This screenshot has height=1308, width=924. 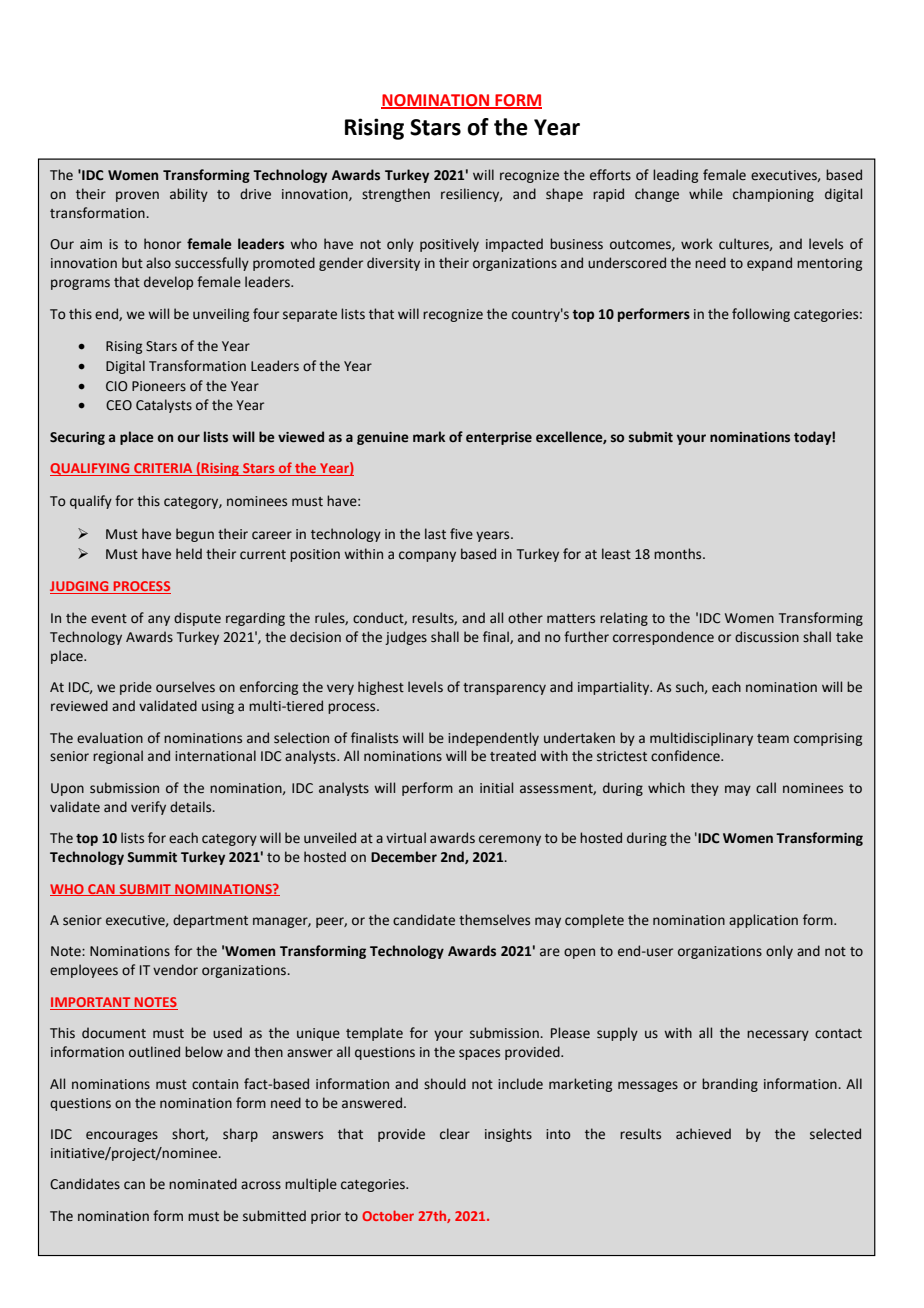 What do you see at coordinates (504, 689) in the screenshot?
I see `transparency` at bounding box center [504, 689].
